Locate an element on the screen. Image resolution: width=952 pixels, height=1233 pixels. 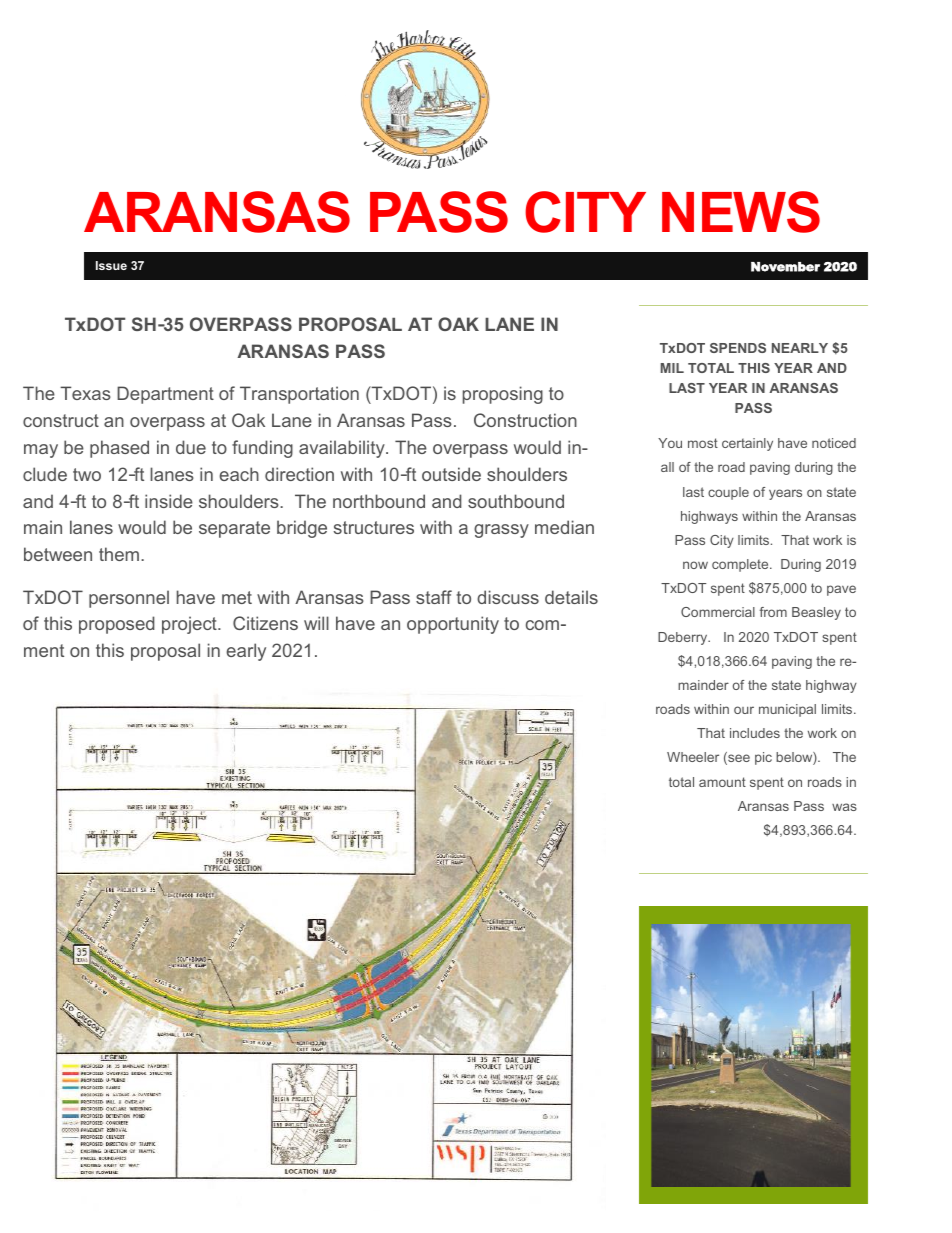
proposing is located at coordinates (503, 395).
